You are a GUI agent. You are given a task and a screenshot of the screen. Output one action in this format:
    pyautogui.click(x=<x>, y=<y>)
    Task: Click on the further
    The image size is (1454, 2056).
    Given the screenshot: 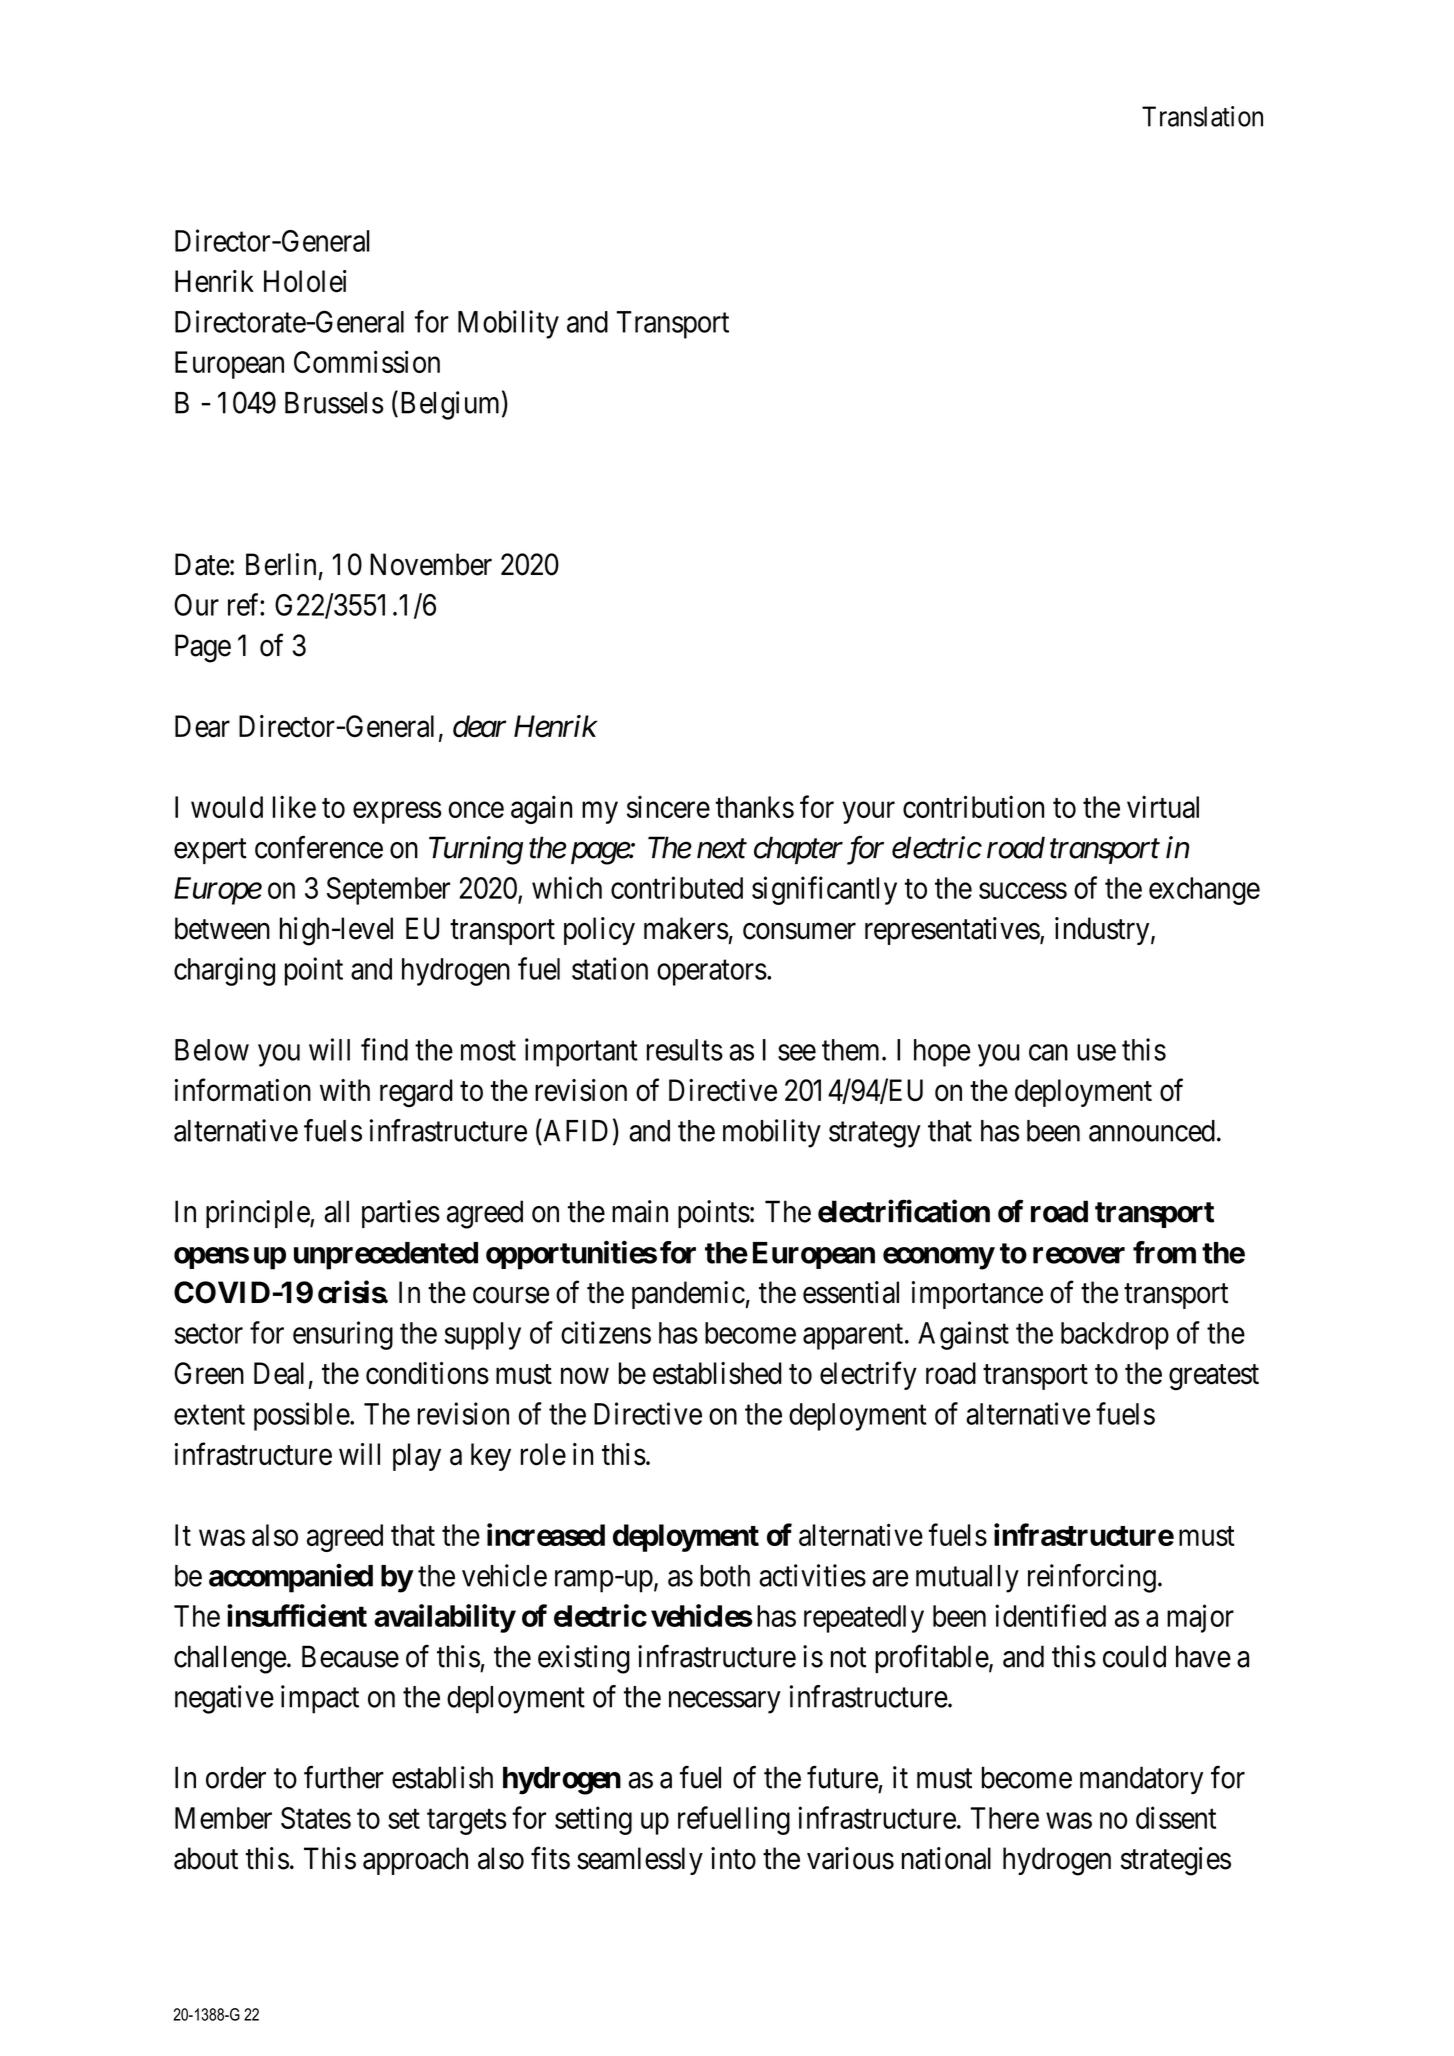 What is the action you would take?
    pyautogui.click(x=344, y=1777)
